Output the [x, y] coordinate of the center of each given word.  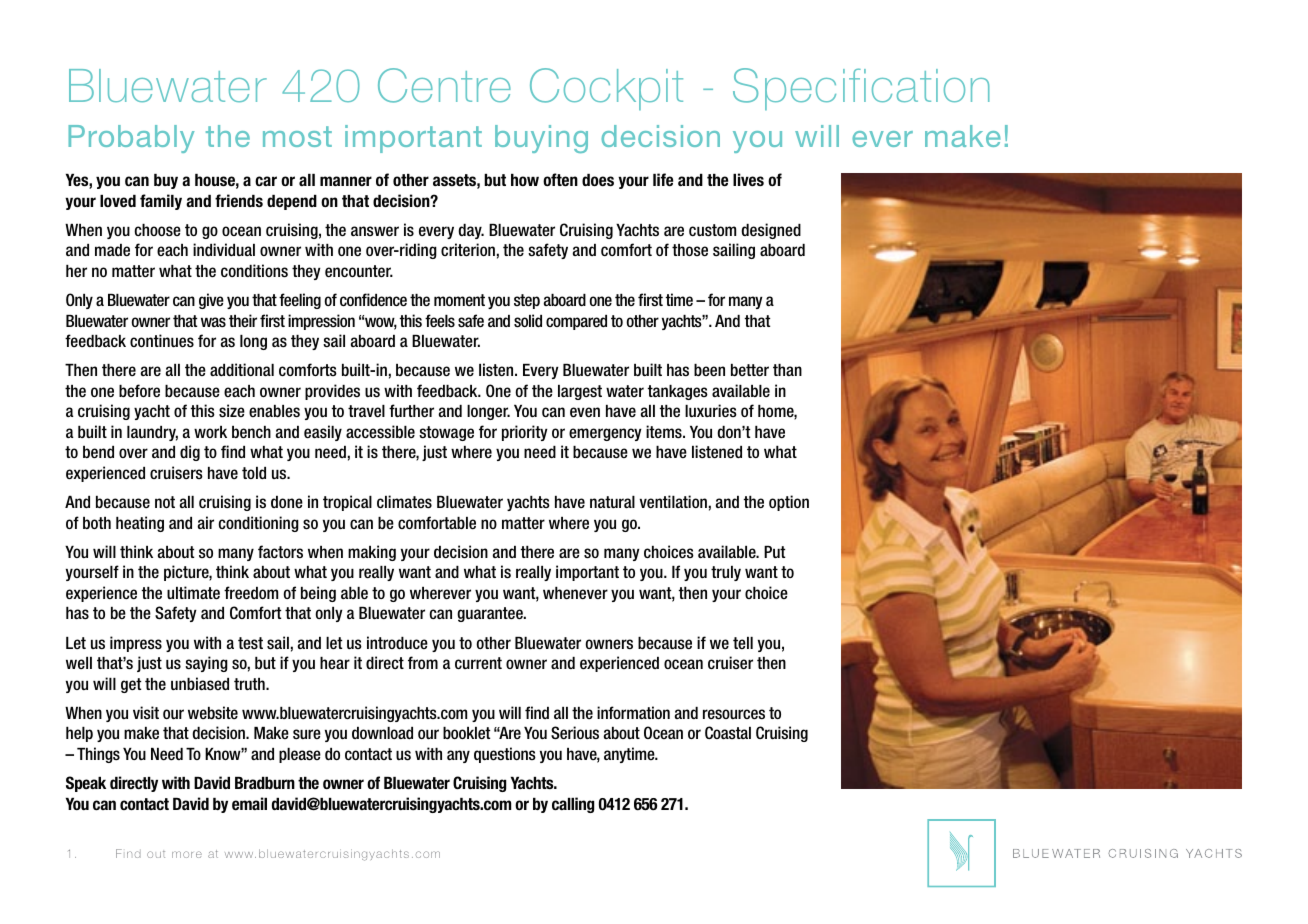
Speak [86, 784]
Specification [861, 89]
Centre [444, 85]
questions [505, 755]
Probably [131, 139]
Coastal [728, 732]
